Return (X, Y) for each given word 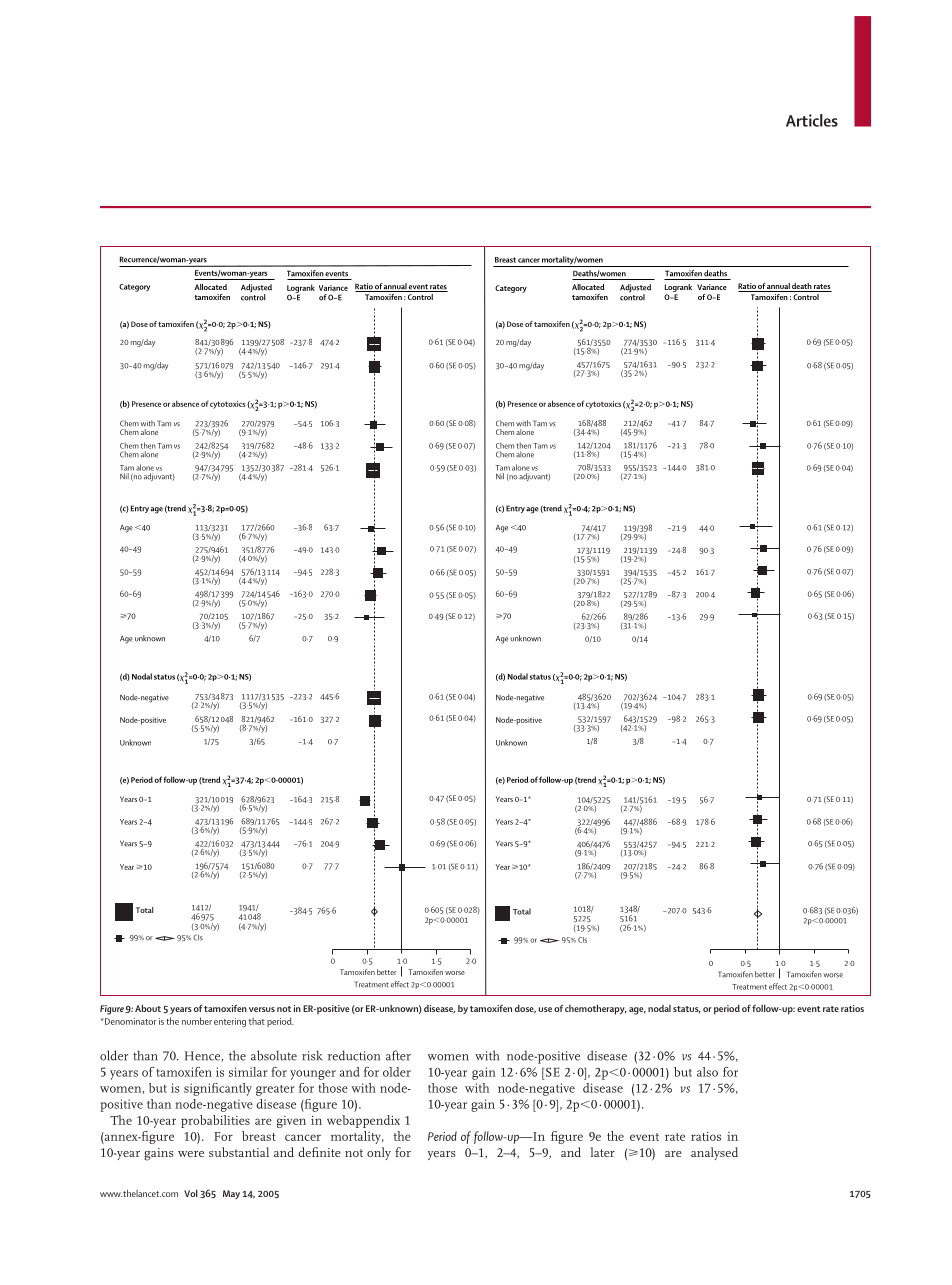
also (707, 1072)
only (379, 1153)
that (257, 1021)
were (191, 1154)
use (545, 1009)
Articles (812, 120)
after (398, 1055)
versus (262, 1009)
